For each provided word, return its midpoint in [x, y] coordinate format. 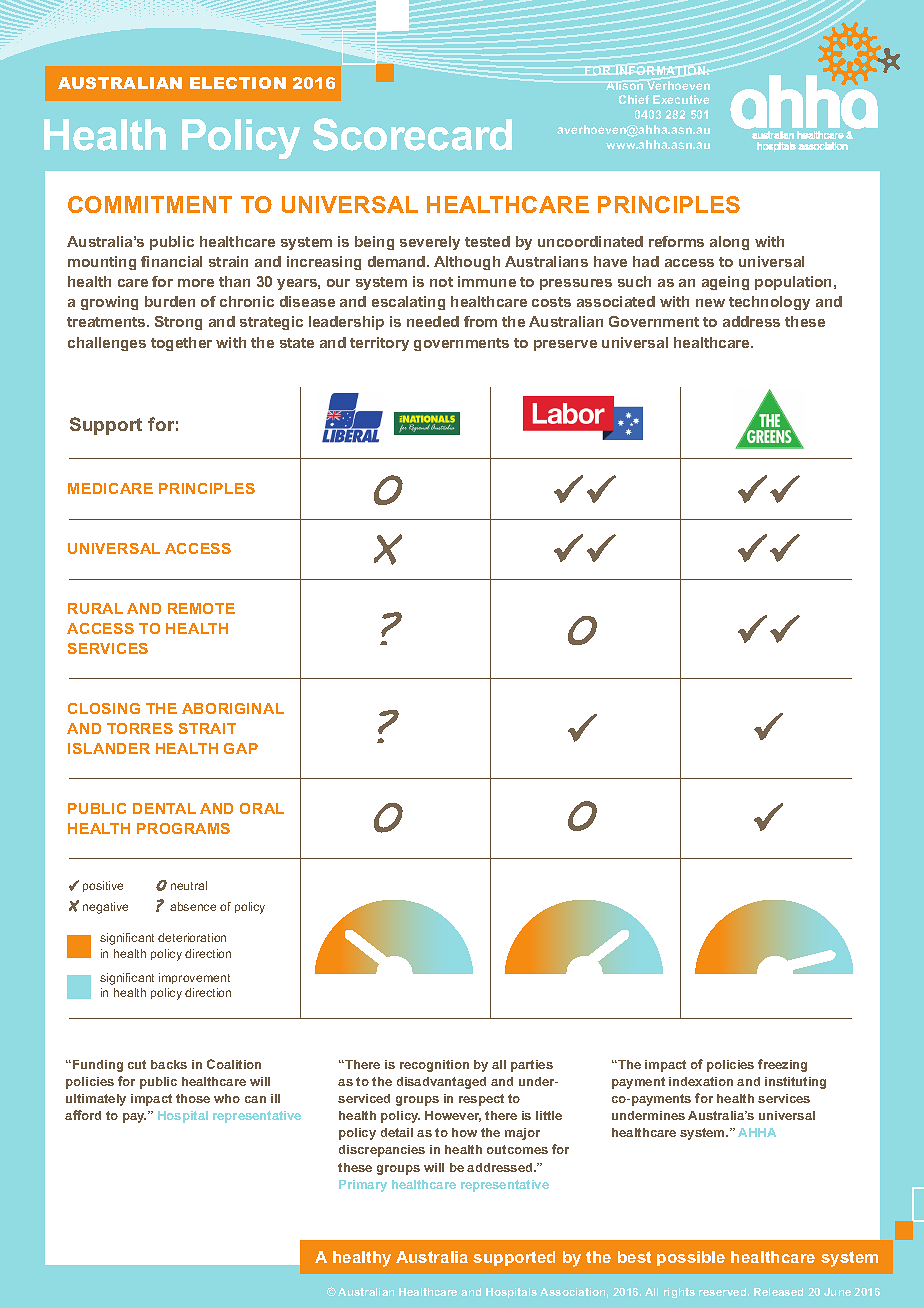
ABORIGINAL [233, 708]
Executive [681, 99]
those [193, 1098]
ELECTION [238, 83]
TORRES [140, 728]
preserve [565, 345]
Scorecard [412, 134]
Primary [363, 1186]
